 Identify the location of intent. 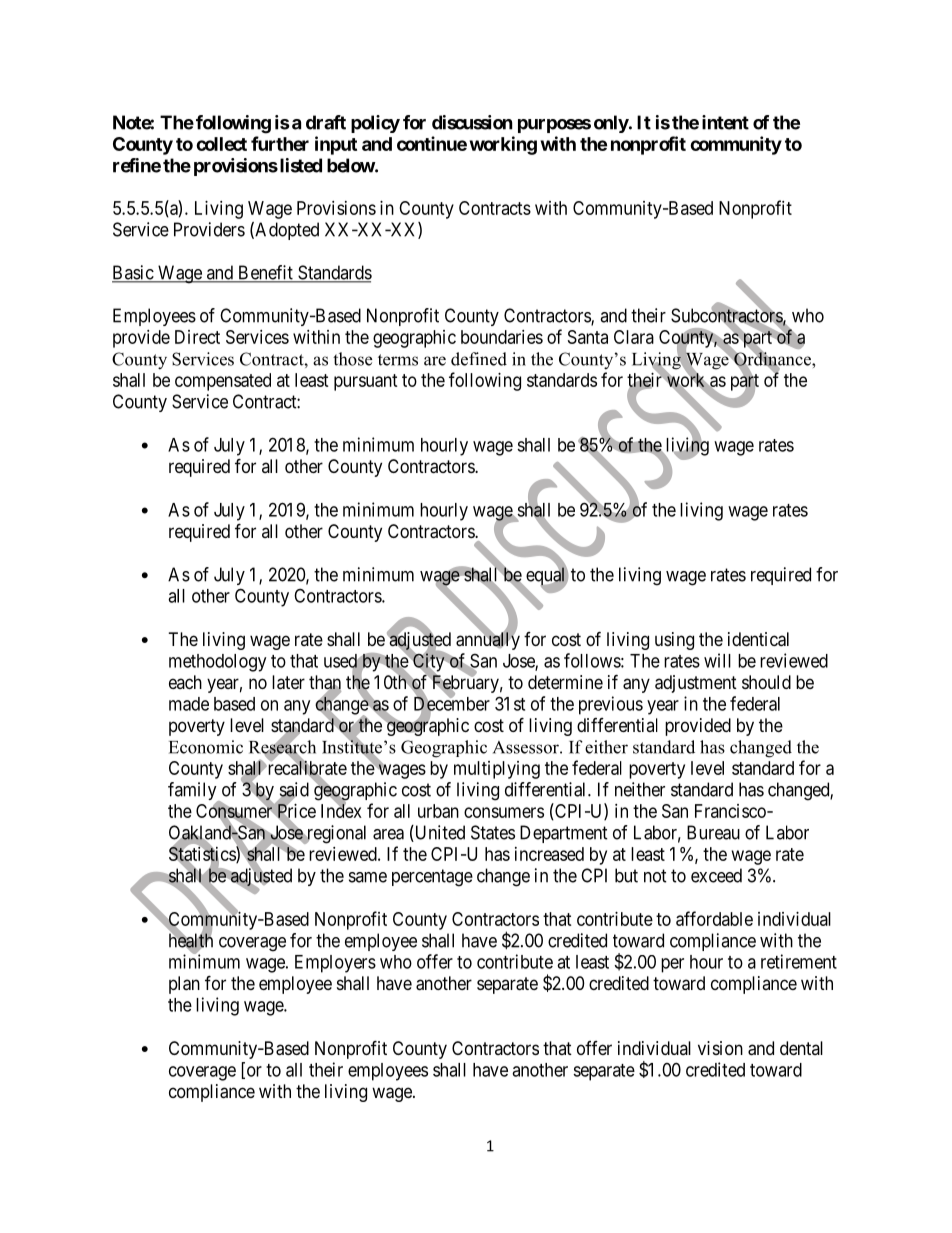
(725, 122).
